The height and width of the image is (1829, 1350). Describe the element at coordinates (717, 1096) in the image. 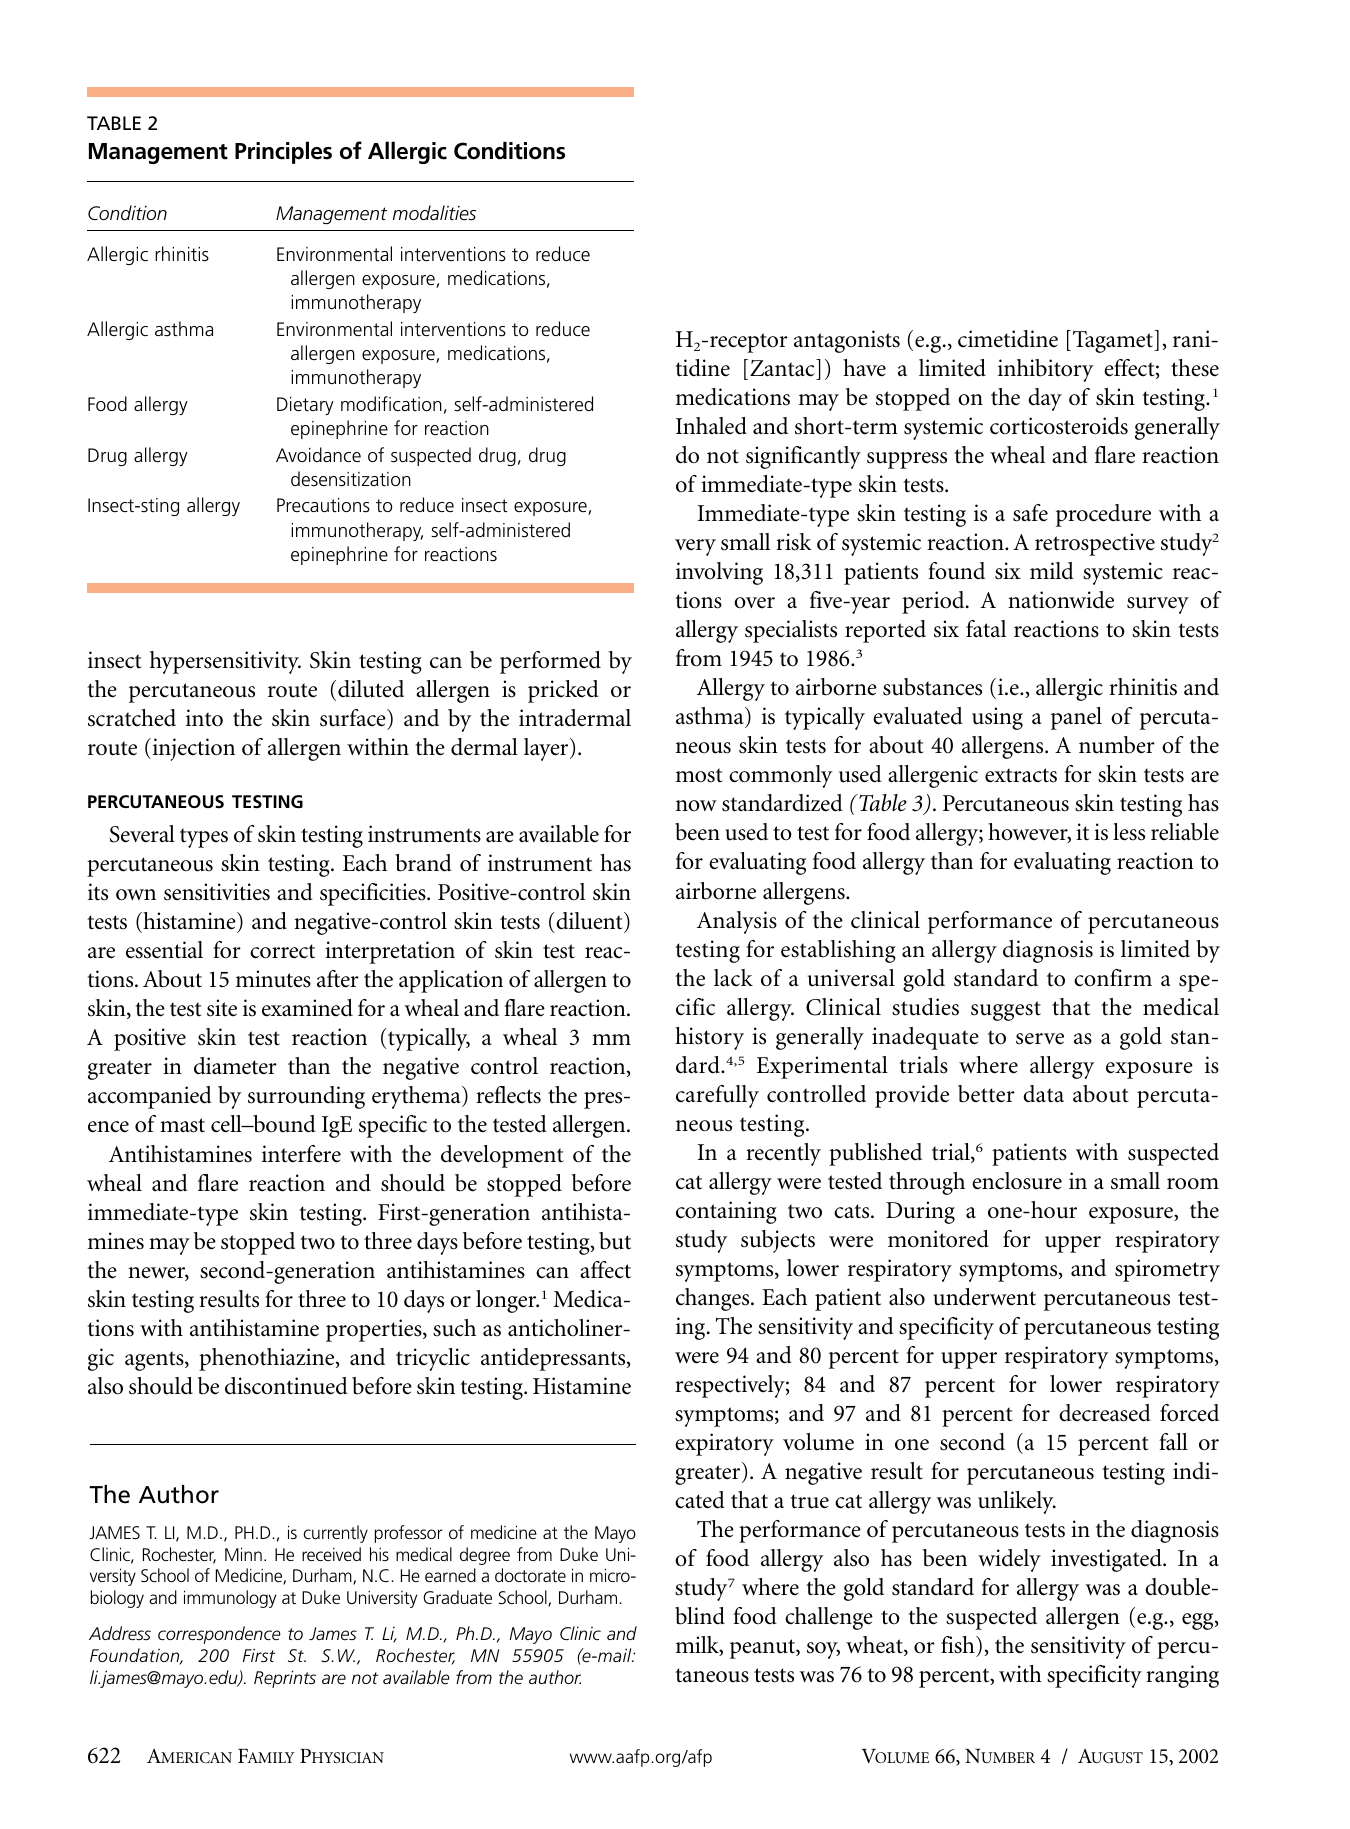

I see `carefully` at that location.
